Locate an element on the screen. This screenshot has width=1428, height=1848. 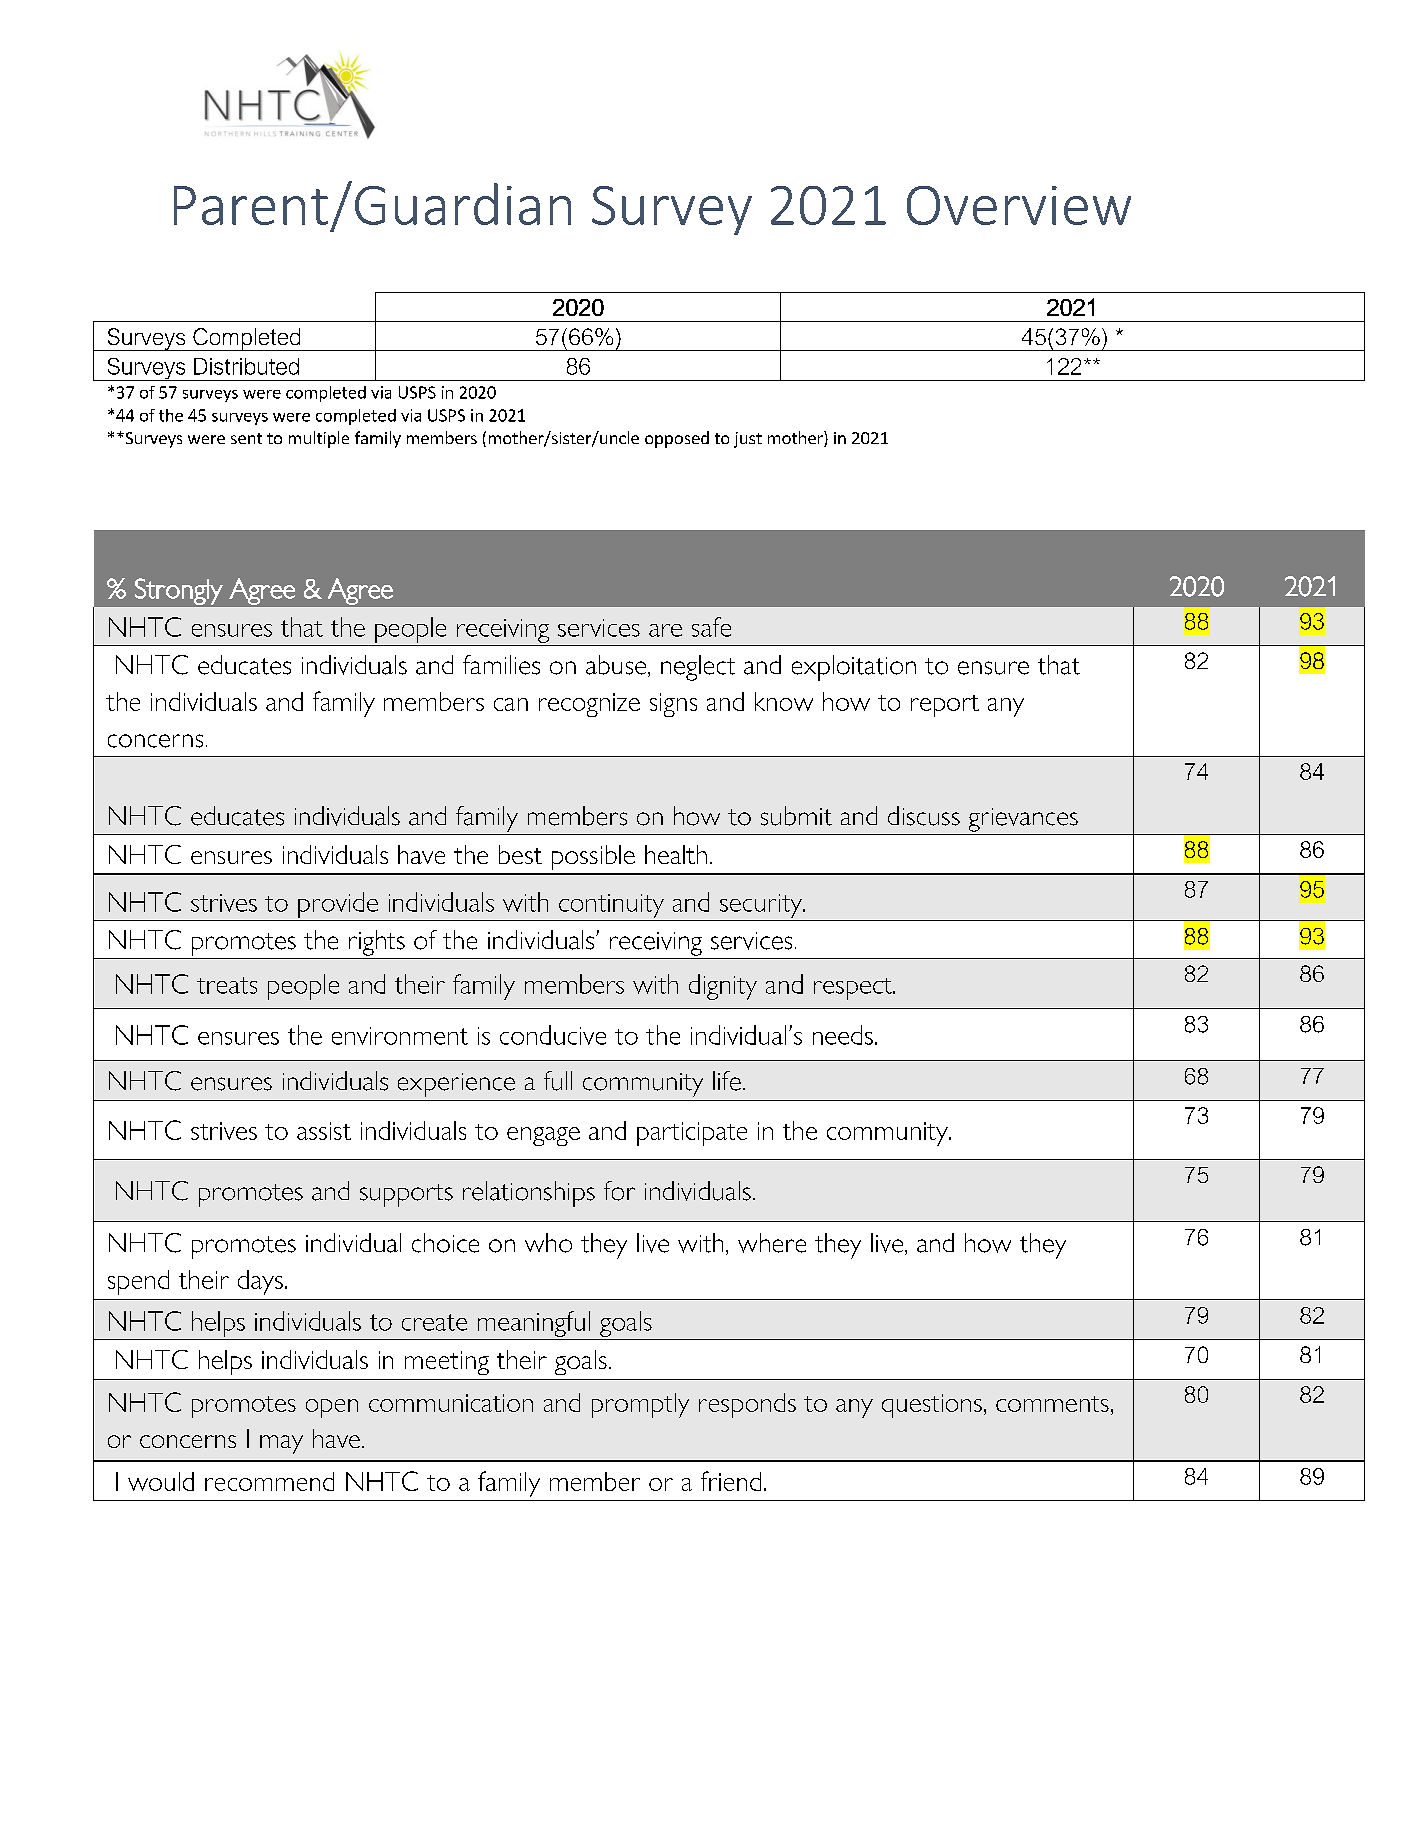
recommend is located at coordinates (269, 1481).
